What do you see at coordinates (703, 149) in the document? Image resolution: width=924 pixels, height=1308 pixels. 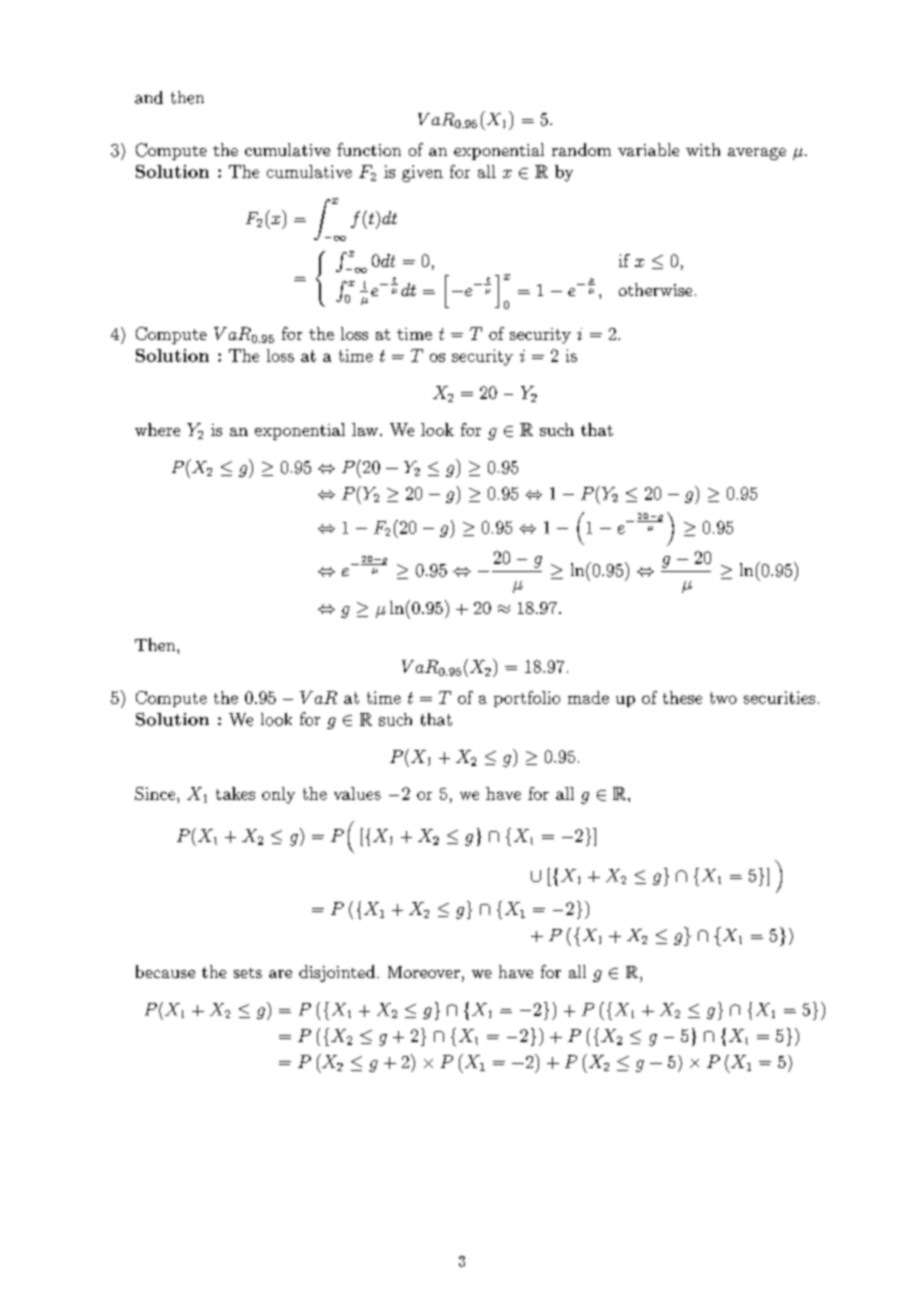 I see `with` at bounding box center [703, 149].
